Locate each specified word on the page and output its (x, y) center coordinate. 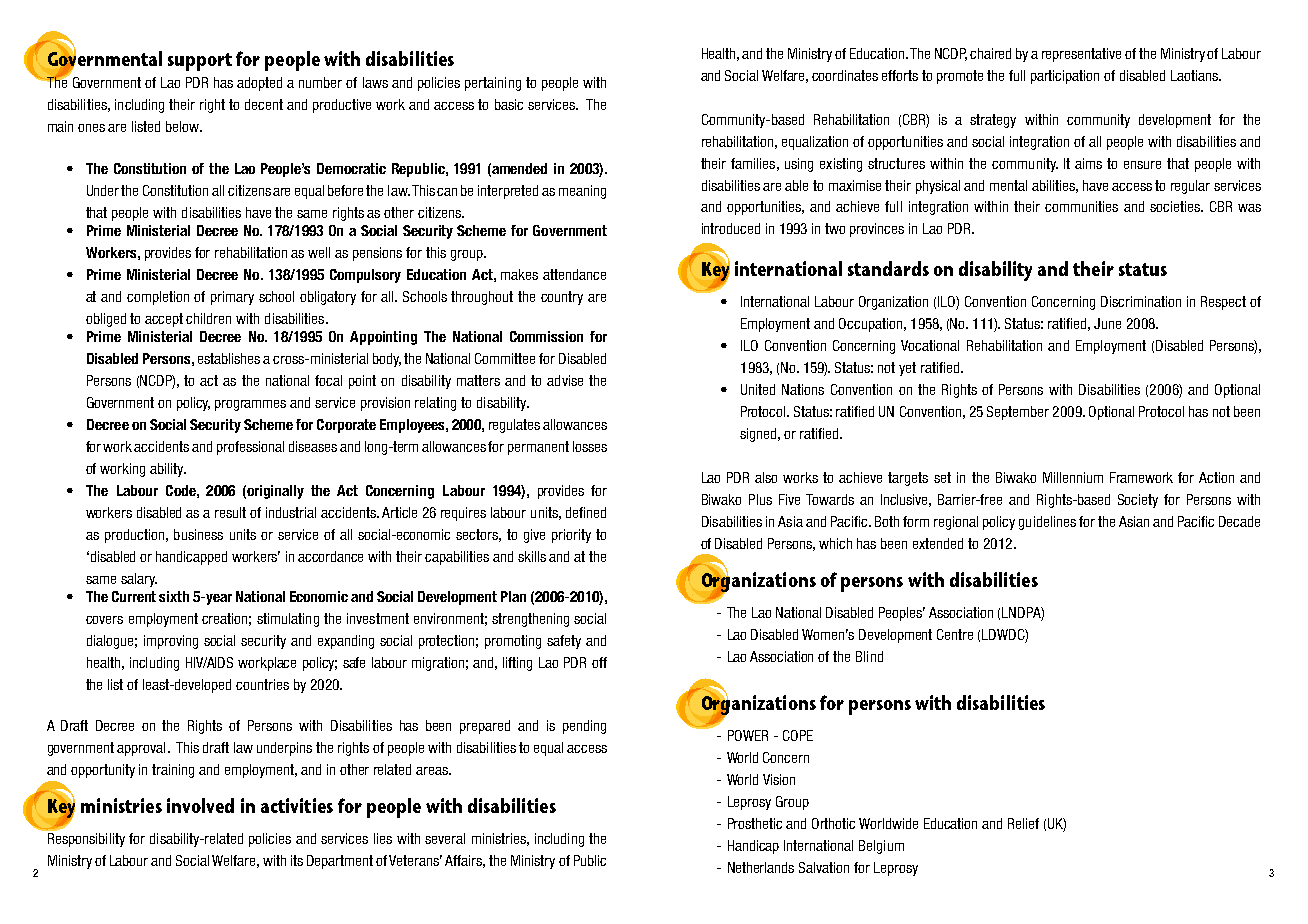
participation (1065, 77)
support (200, 62)
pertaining (493, 84)
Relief (1023, 823)
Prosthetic (755, 823)
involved (200, 805)
